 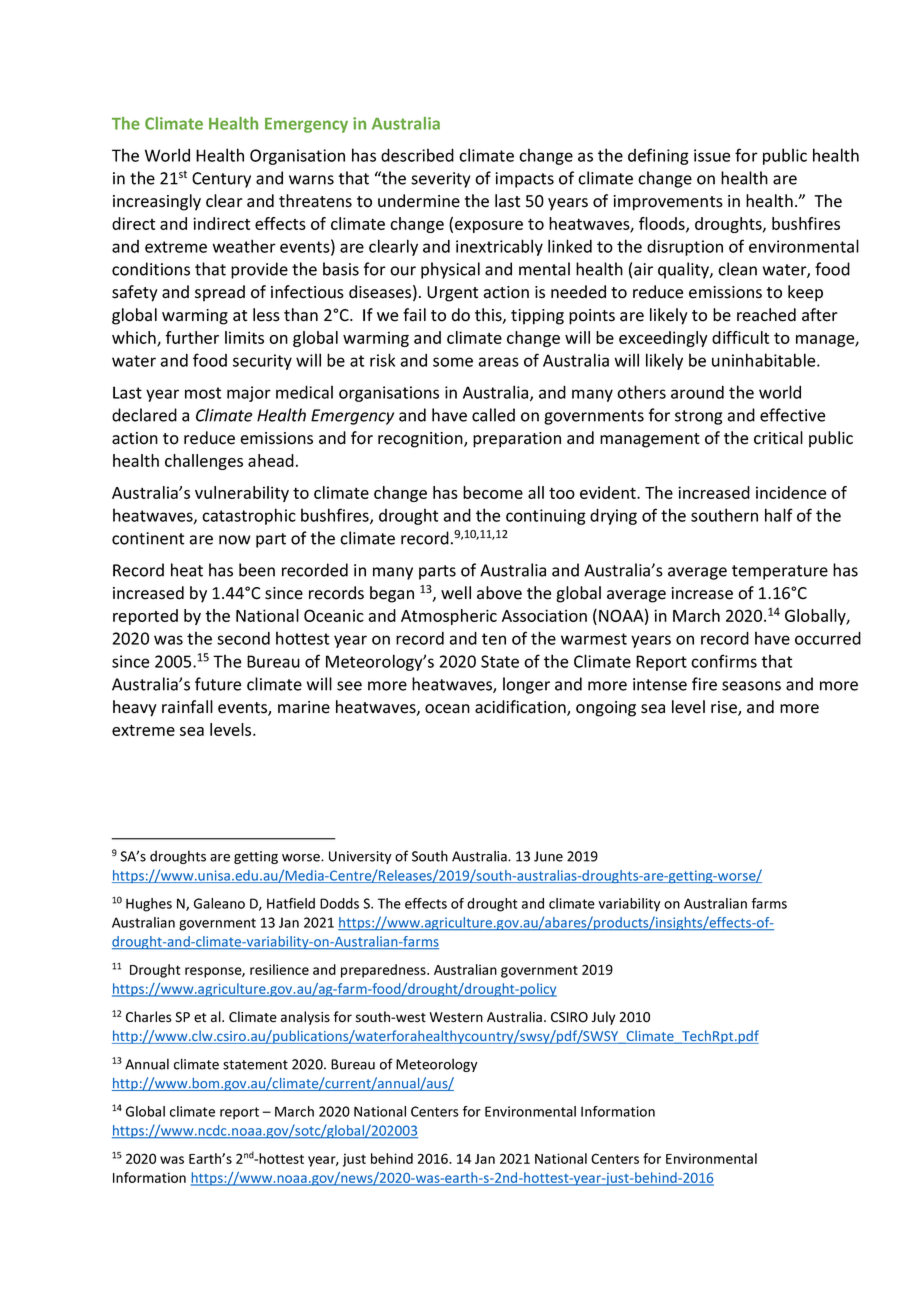 I want to click on Century, so click(x=221, y=180).
